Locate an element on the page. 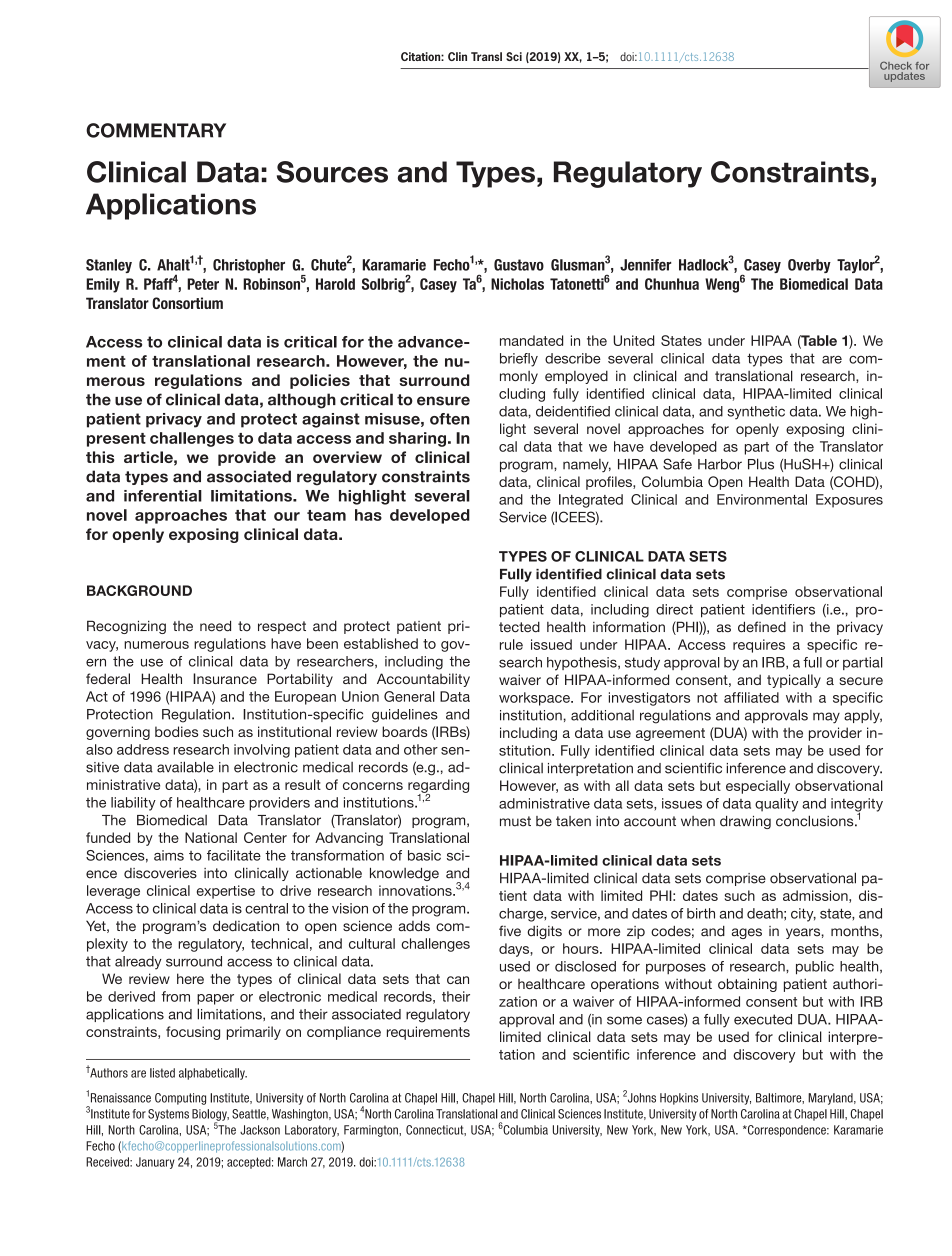 The image size is (952, 1256). rule is located at coordinates (511, 644).
